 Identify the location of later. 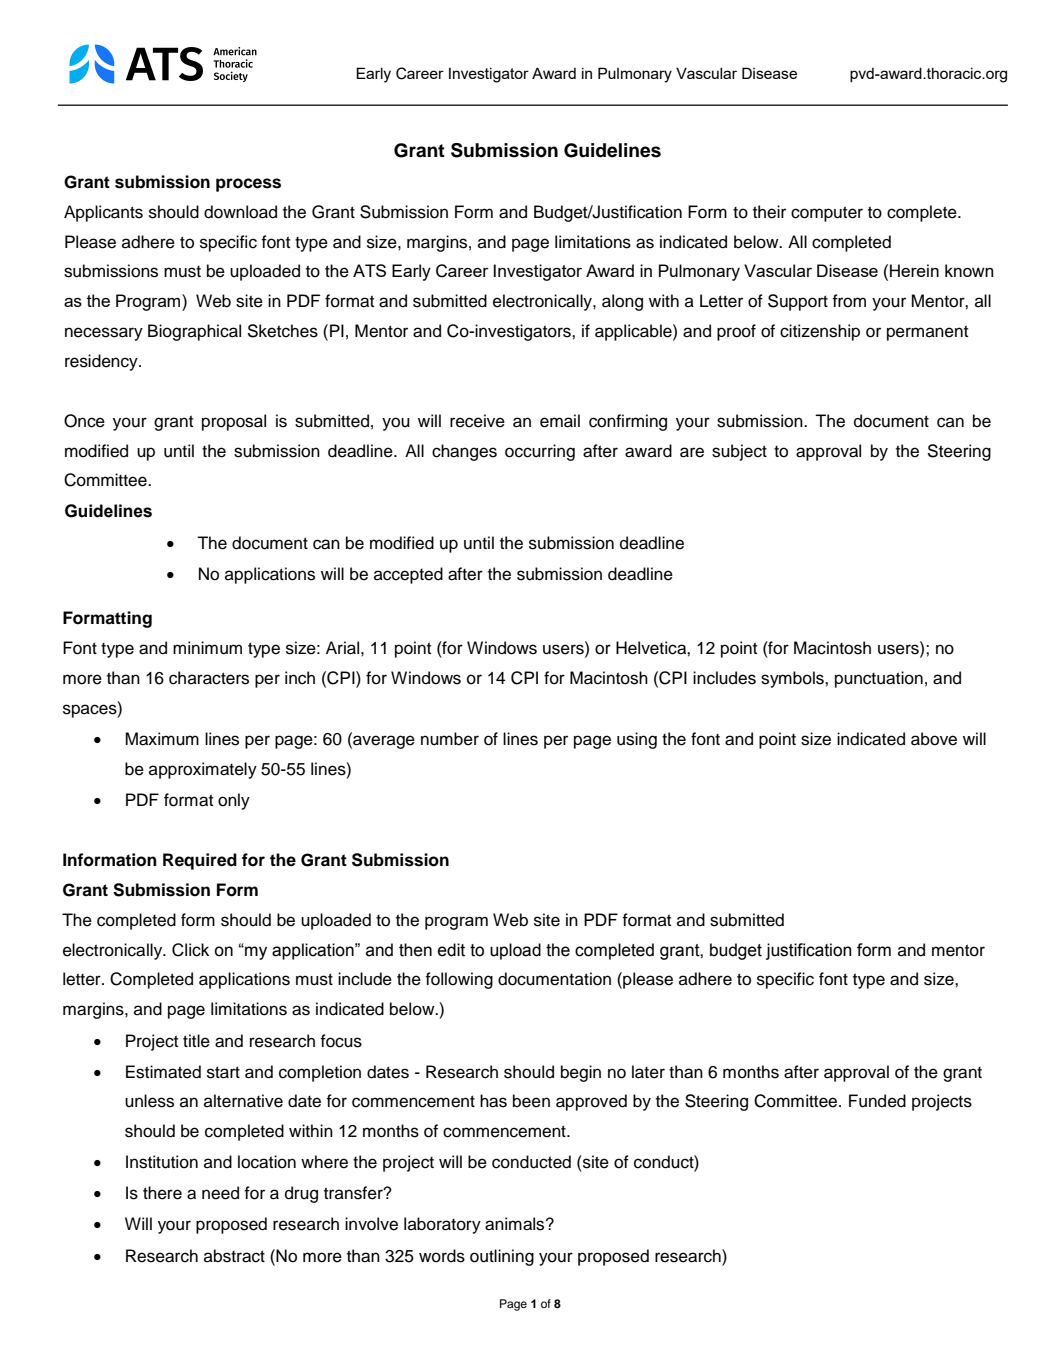
(648, 1072).
